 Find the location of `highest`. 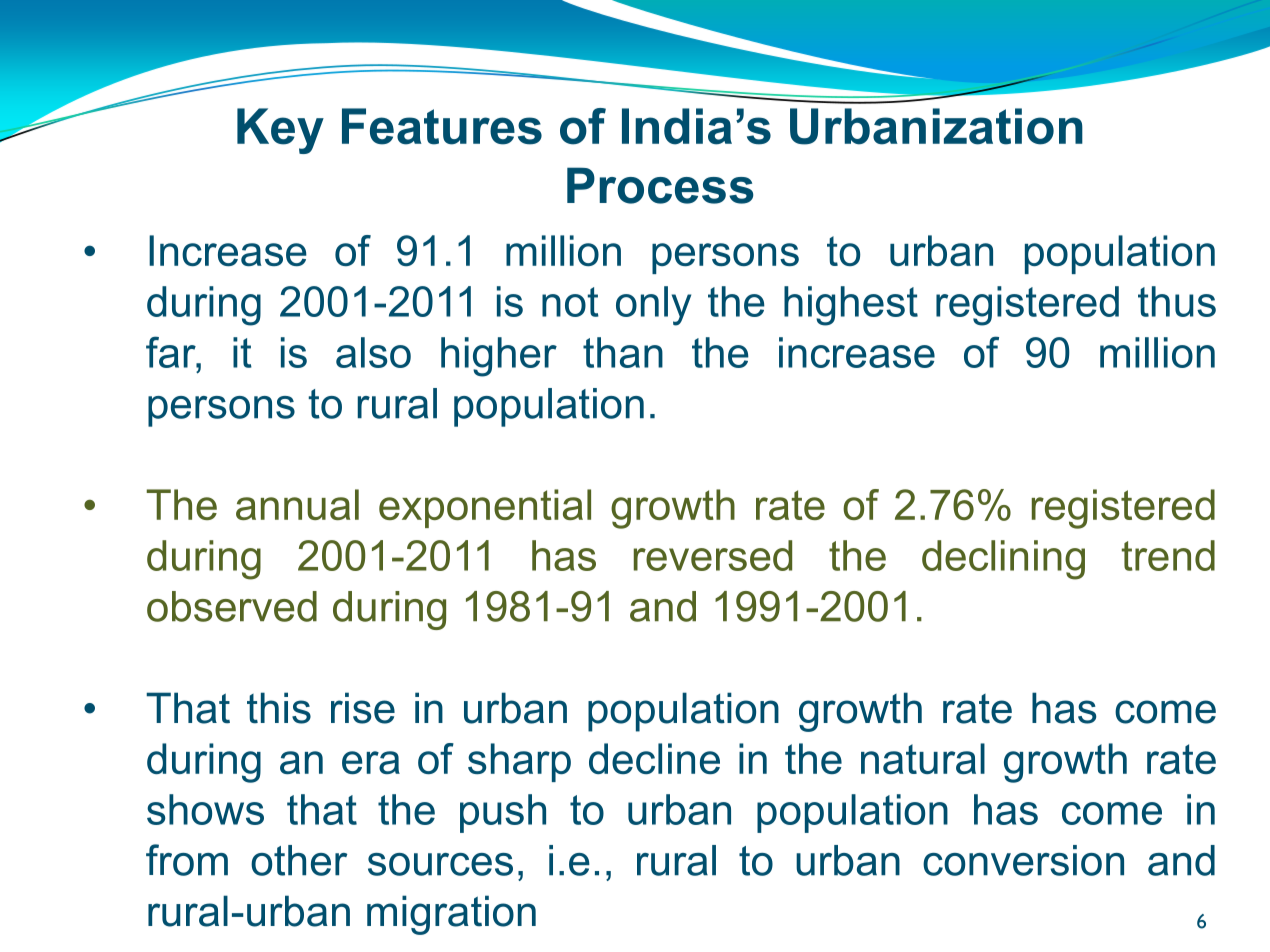

highest is located at coordinates (851, 306).
